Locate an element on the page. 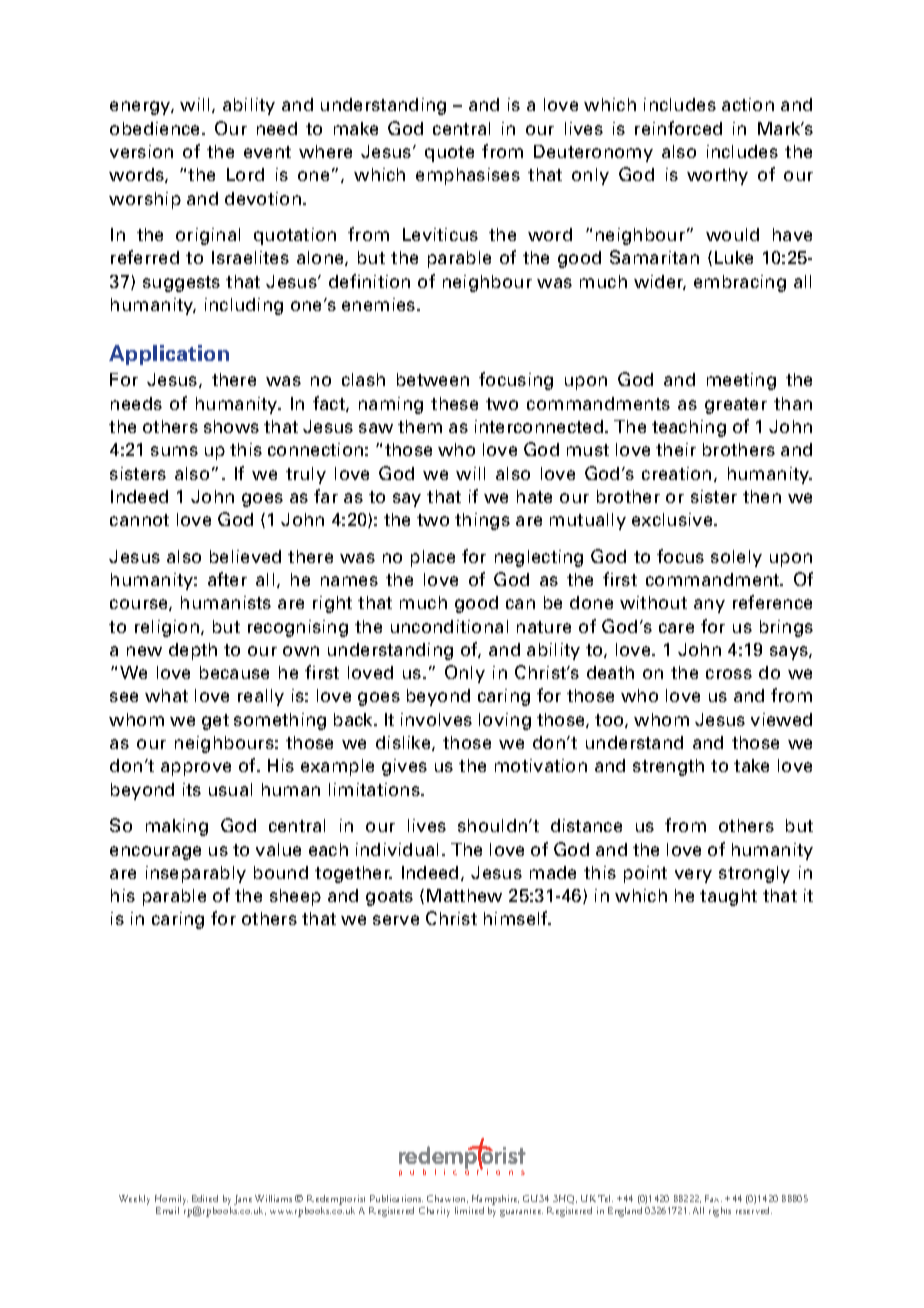 The height and width of the page is (1308, 924). obedience is located at coordinates (156, 128).
